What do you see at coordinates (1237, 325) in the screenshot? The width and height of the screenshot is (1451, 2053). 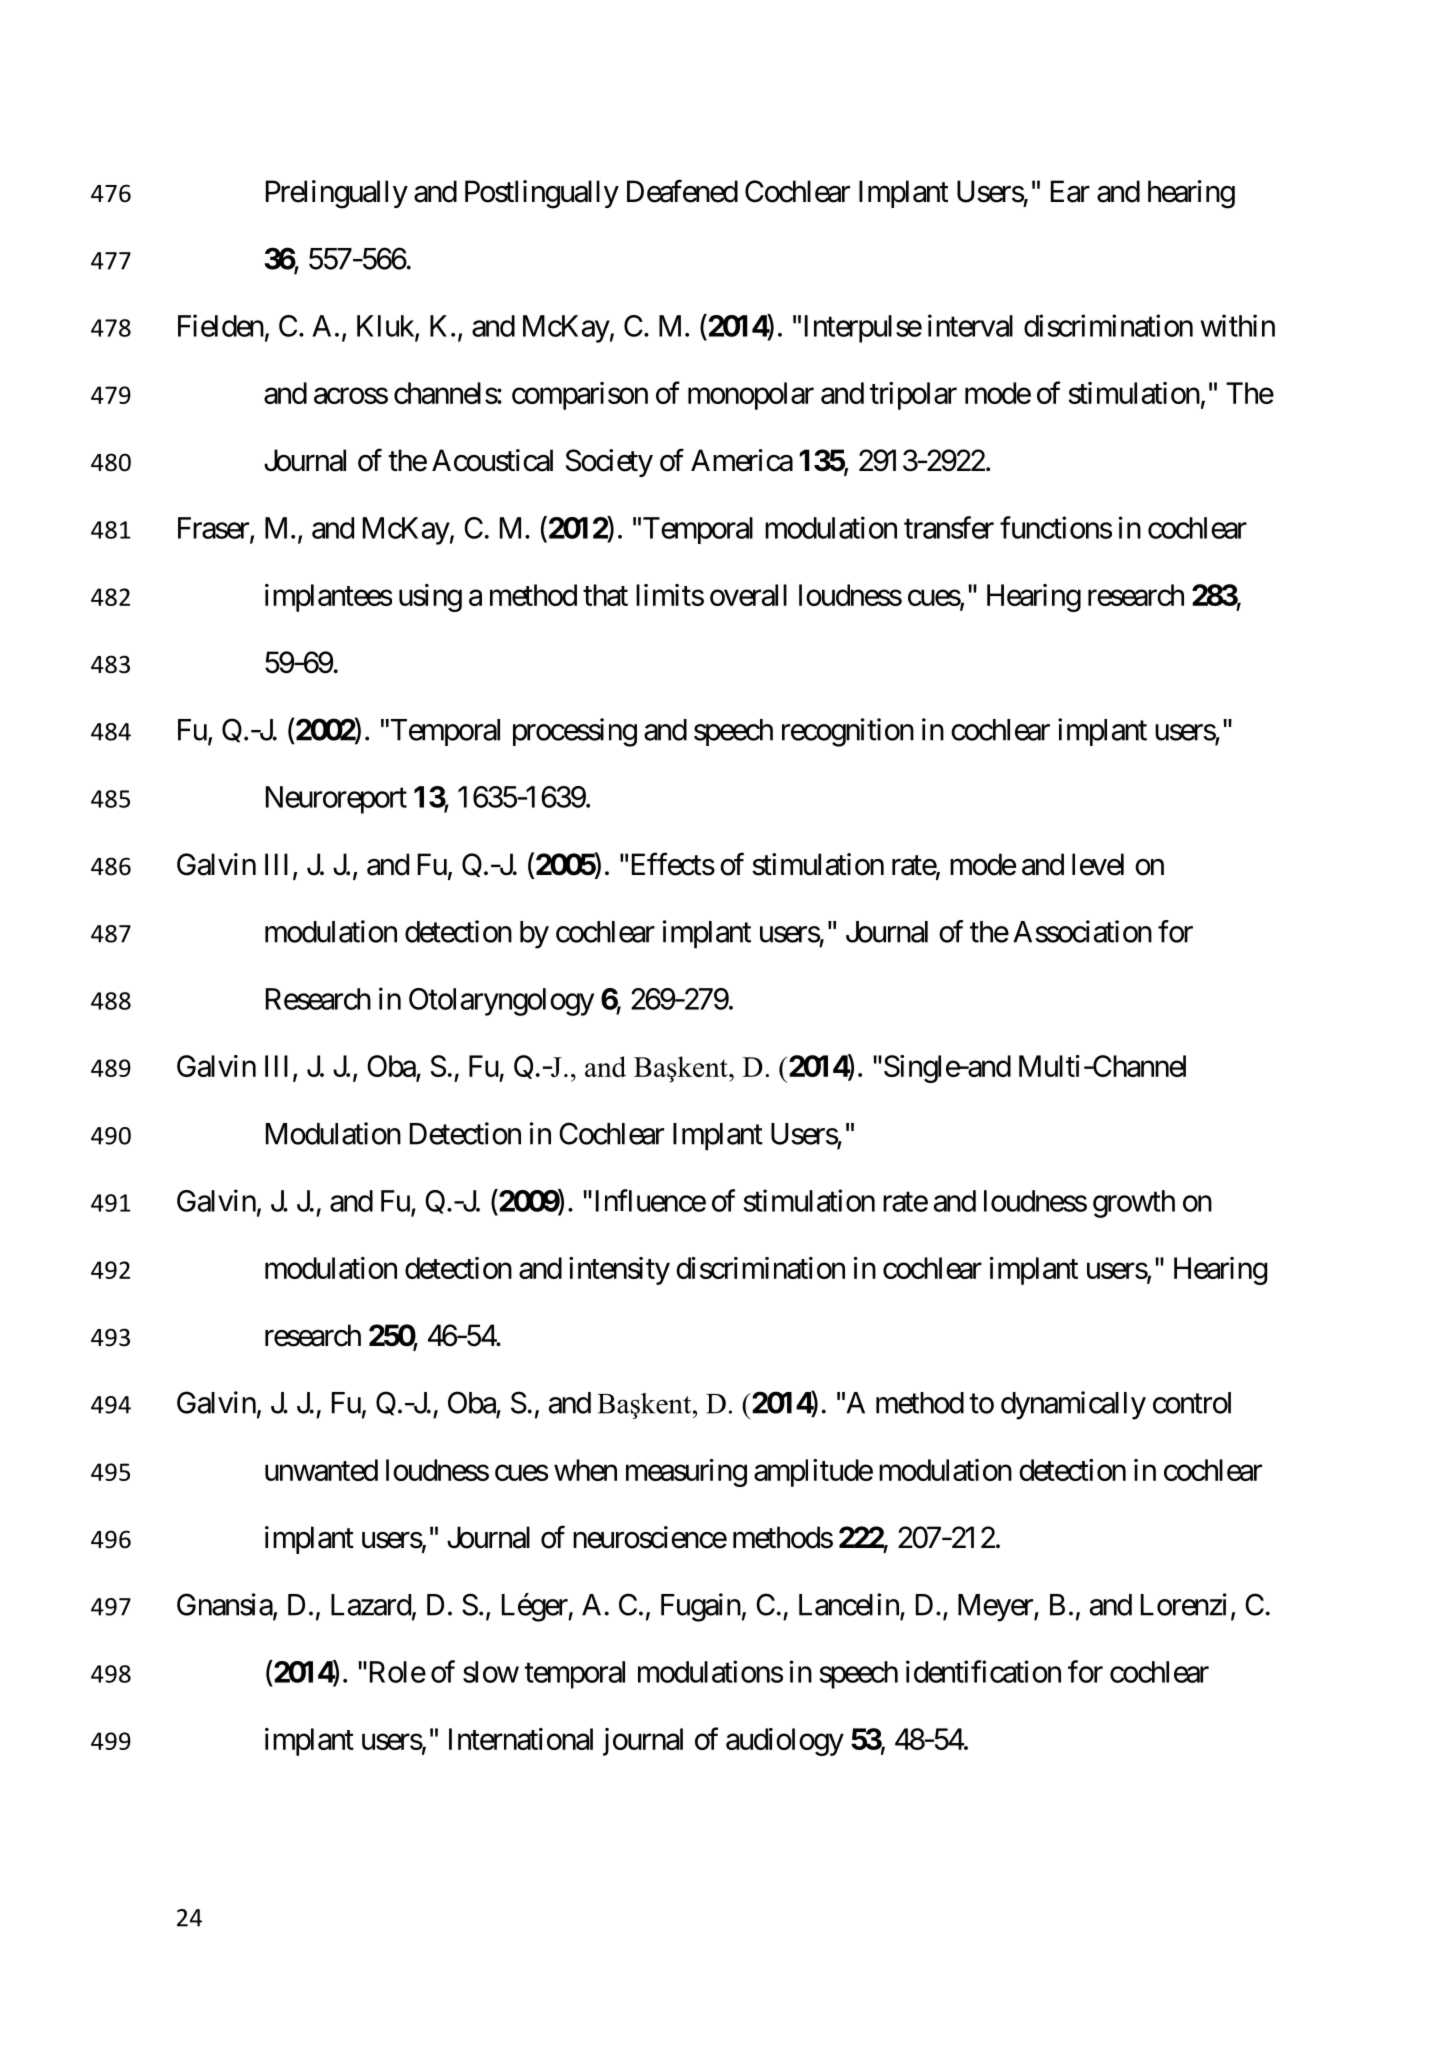 I see `within` at bounding box center [1237, 325].
